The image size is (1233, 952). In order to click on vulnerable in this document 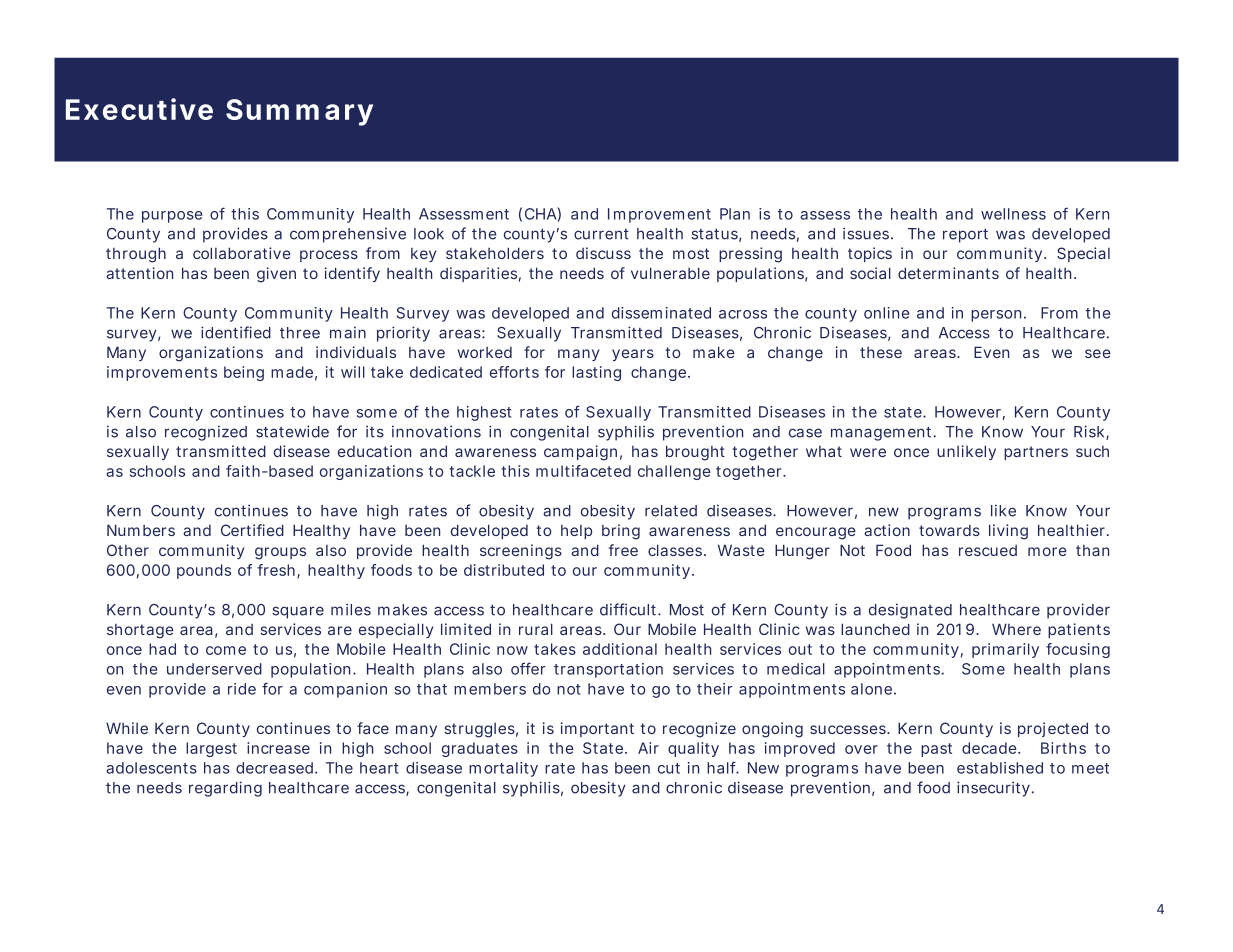, I will do `click(670, 273)`.
